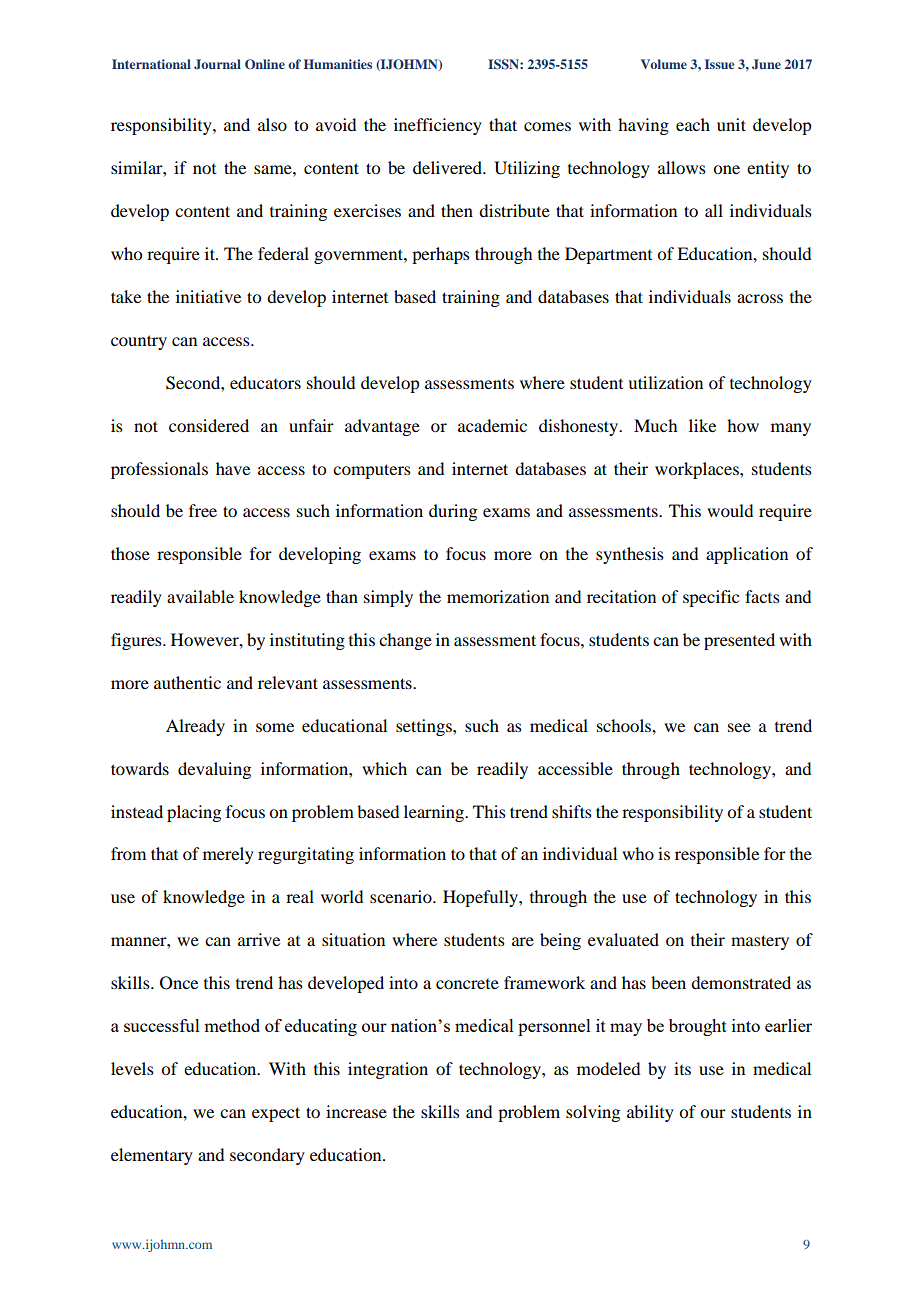 This screenshot has height=1308, width=924. What do you see at coordinates (402, 896) in the screenshot?
I see `scenario` at bounding box center [402, 896].
